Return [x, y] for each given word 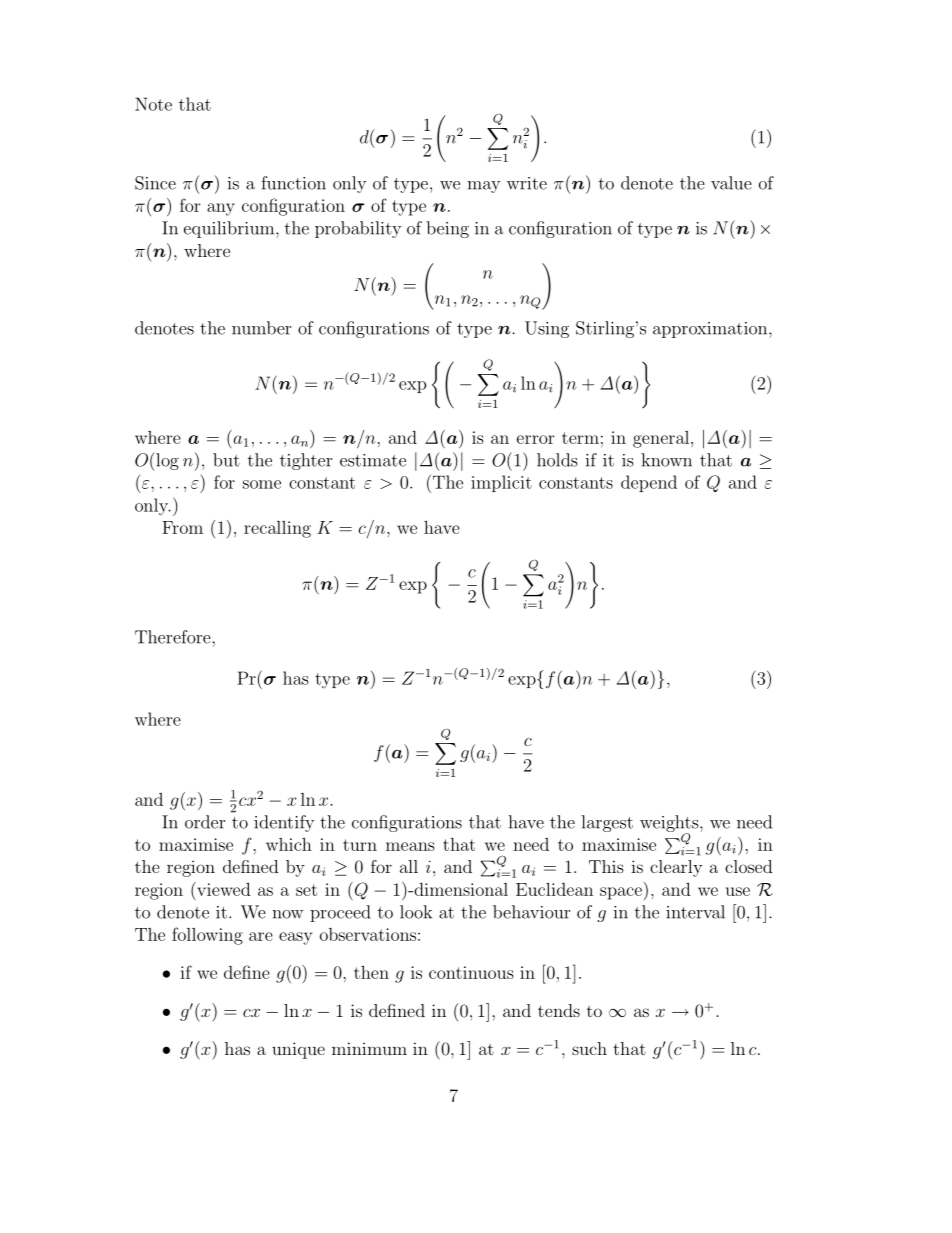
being [447, 229]
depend [649, 483]
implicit [501, 483]
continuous [471, 972]
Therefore [174, 637]
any [221, 209]
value [731, 183]
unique [298, 1050]
